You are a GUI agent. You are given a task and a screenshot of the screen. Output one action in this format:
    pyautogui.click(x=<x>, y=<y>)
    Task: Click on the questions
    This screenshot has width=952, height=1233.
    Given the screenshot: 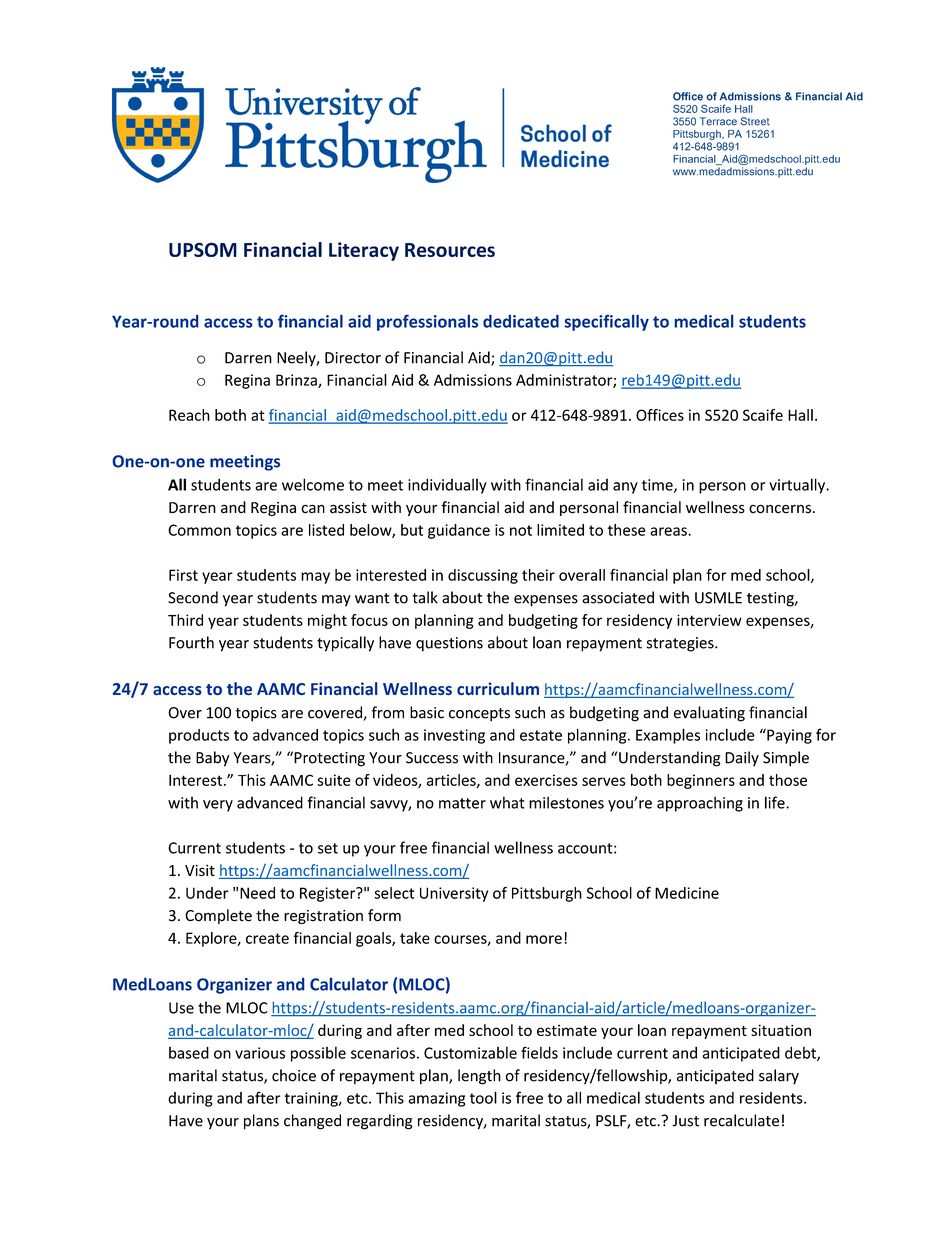 What is the action you would take?
    pyautogui.click(x=449, y=644)
